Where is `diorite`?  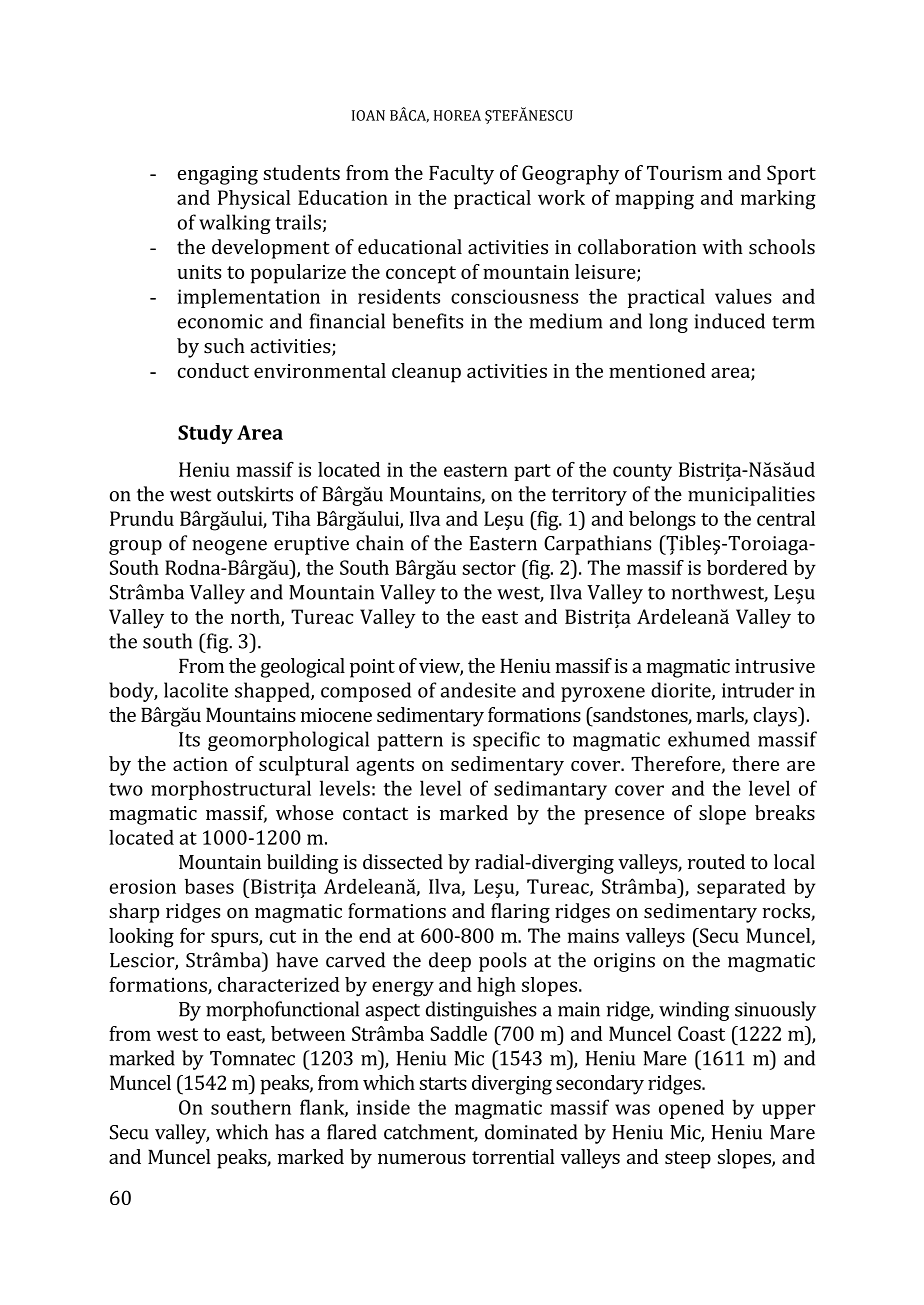 diorite is located at coordinates (682, 691).
